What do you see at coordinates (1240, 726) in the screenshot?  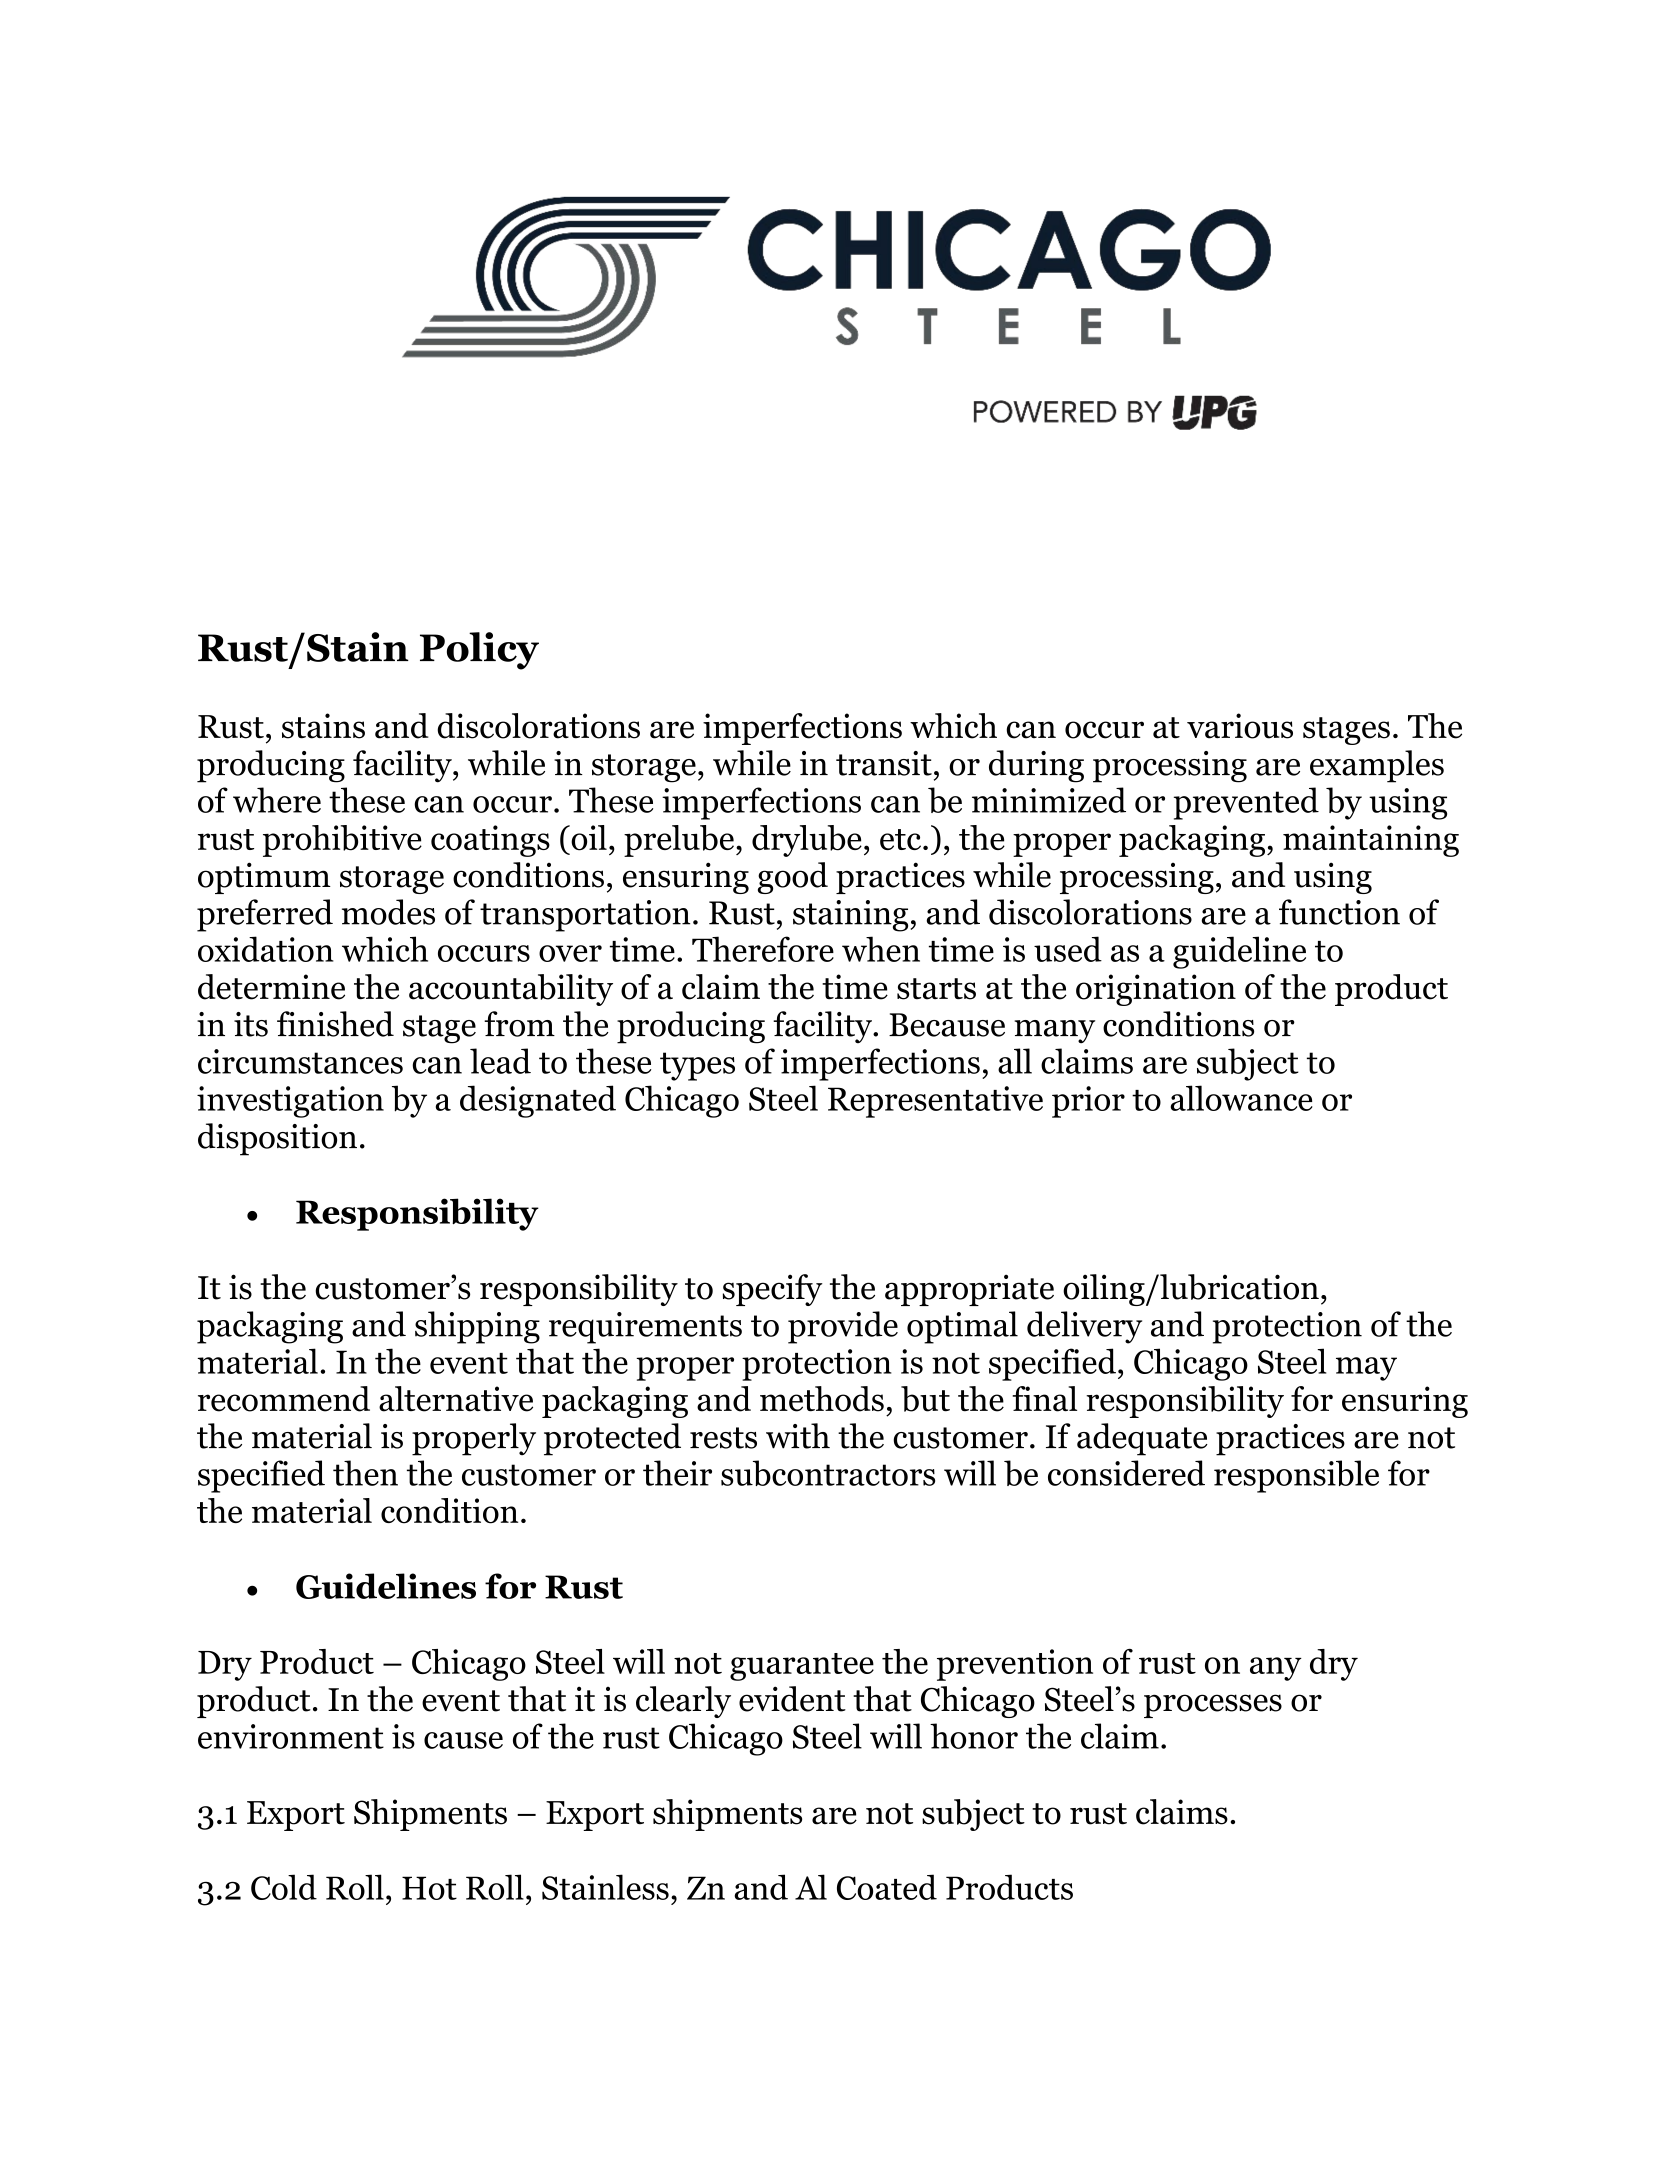 I see `various` at bounding box center [1240, 726].
